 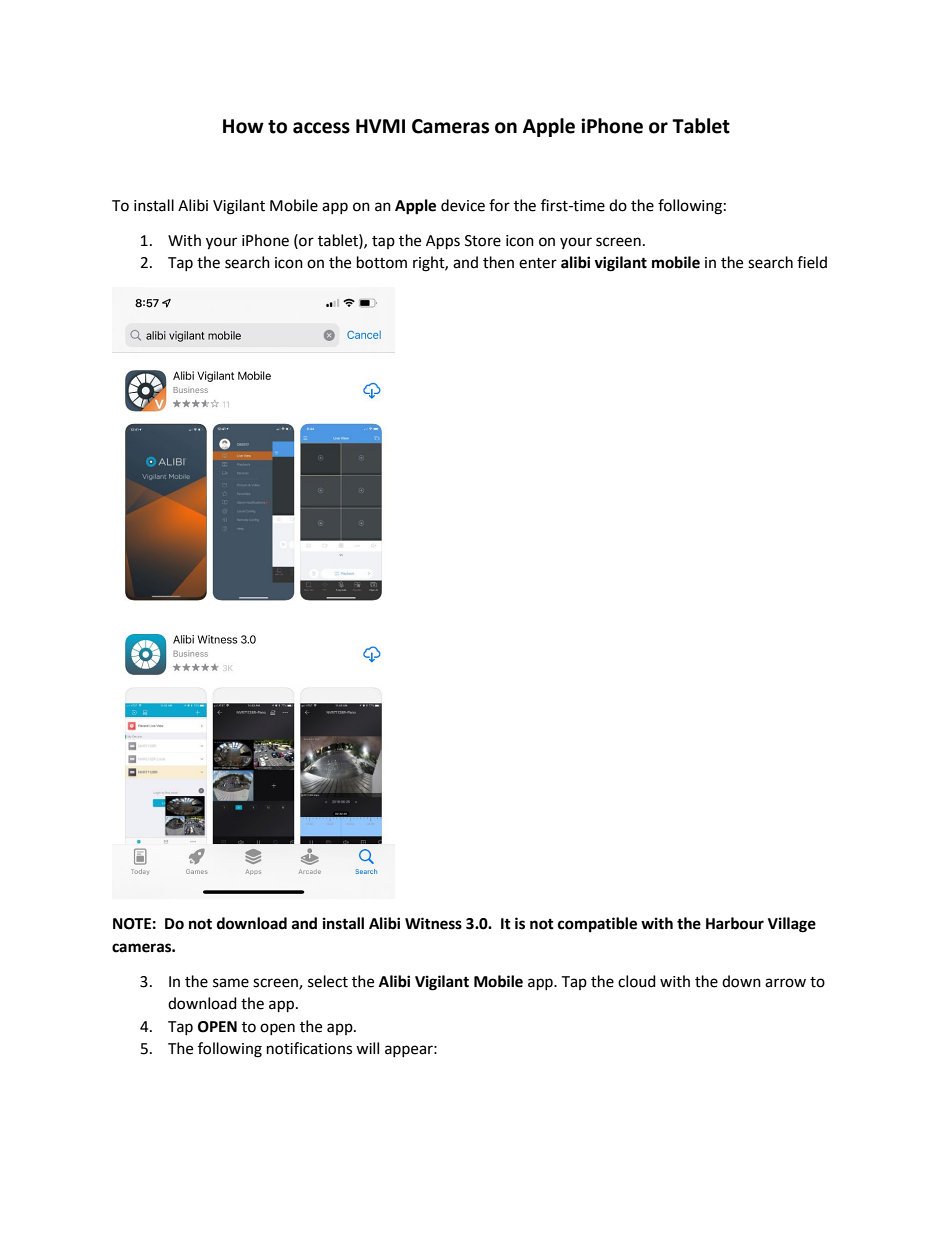 I want to click on same, so click(x=231, y=983).
